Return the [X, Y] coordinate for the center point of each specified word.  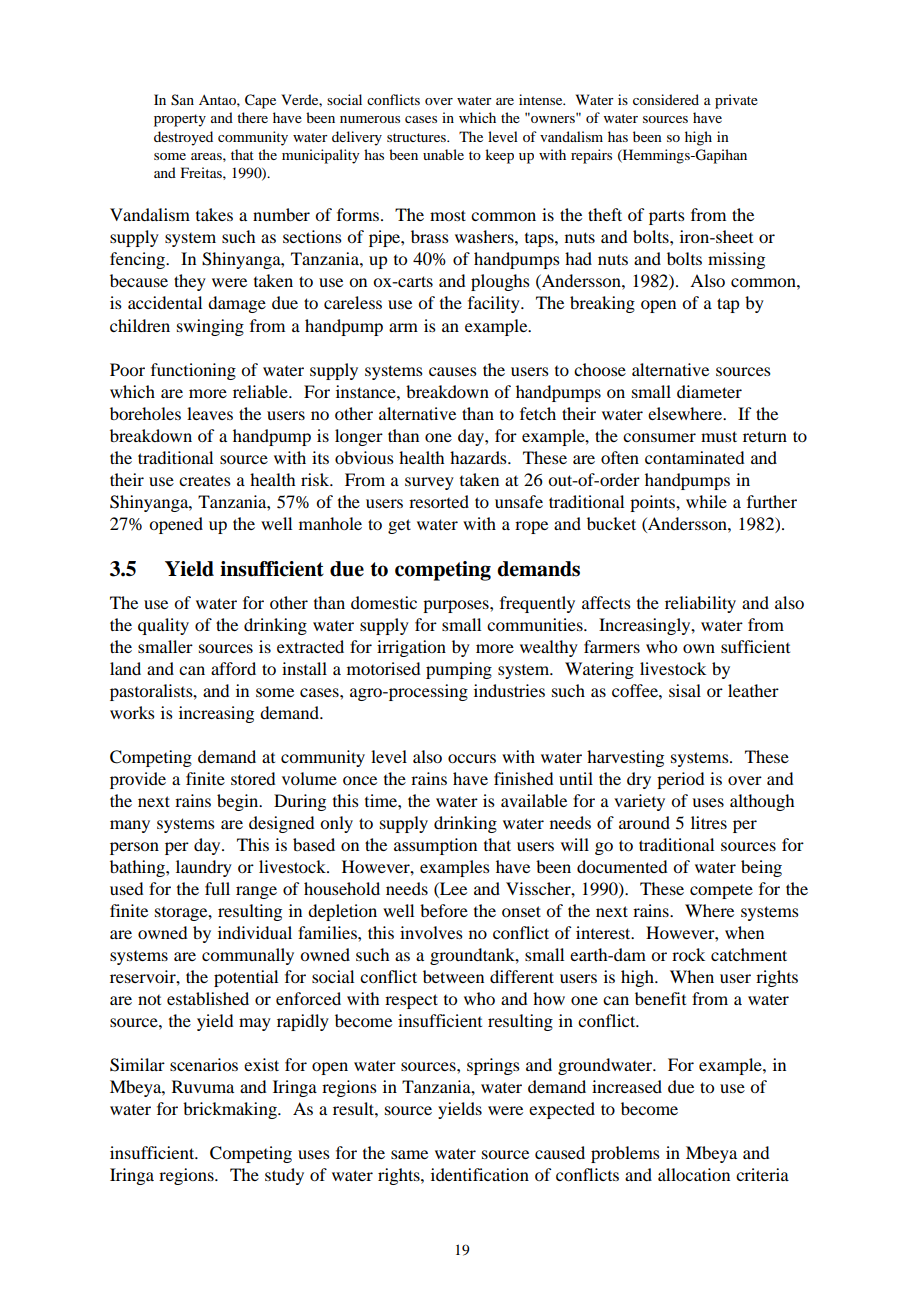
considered [666, 99]
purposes [457, 606]
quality [163, 626]
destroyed [183, 138]
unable [443, 154]
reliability [700, 604]
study [284, 1176]
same [409, 1154]
